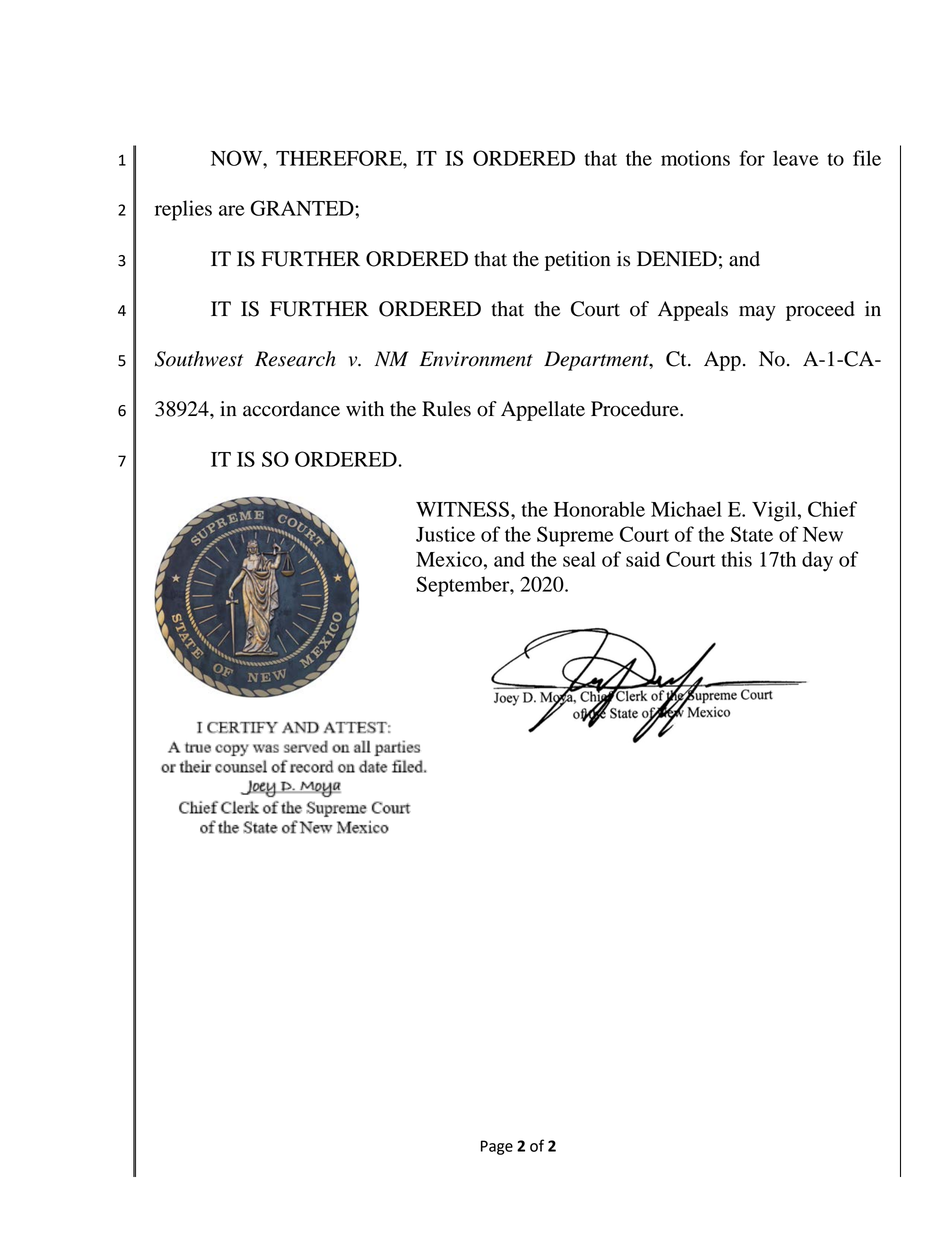  Describe the element at coordinates (291, 409) in the document. I see `accordance` at that location.
